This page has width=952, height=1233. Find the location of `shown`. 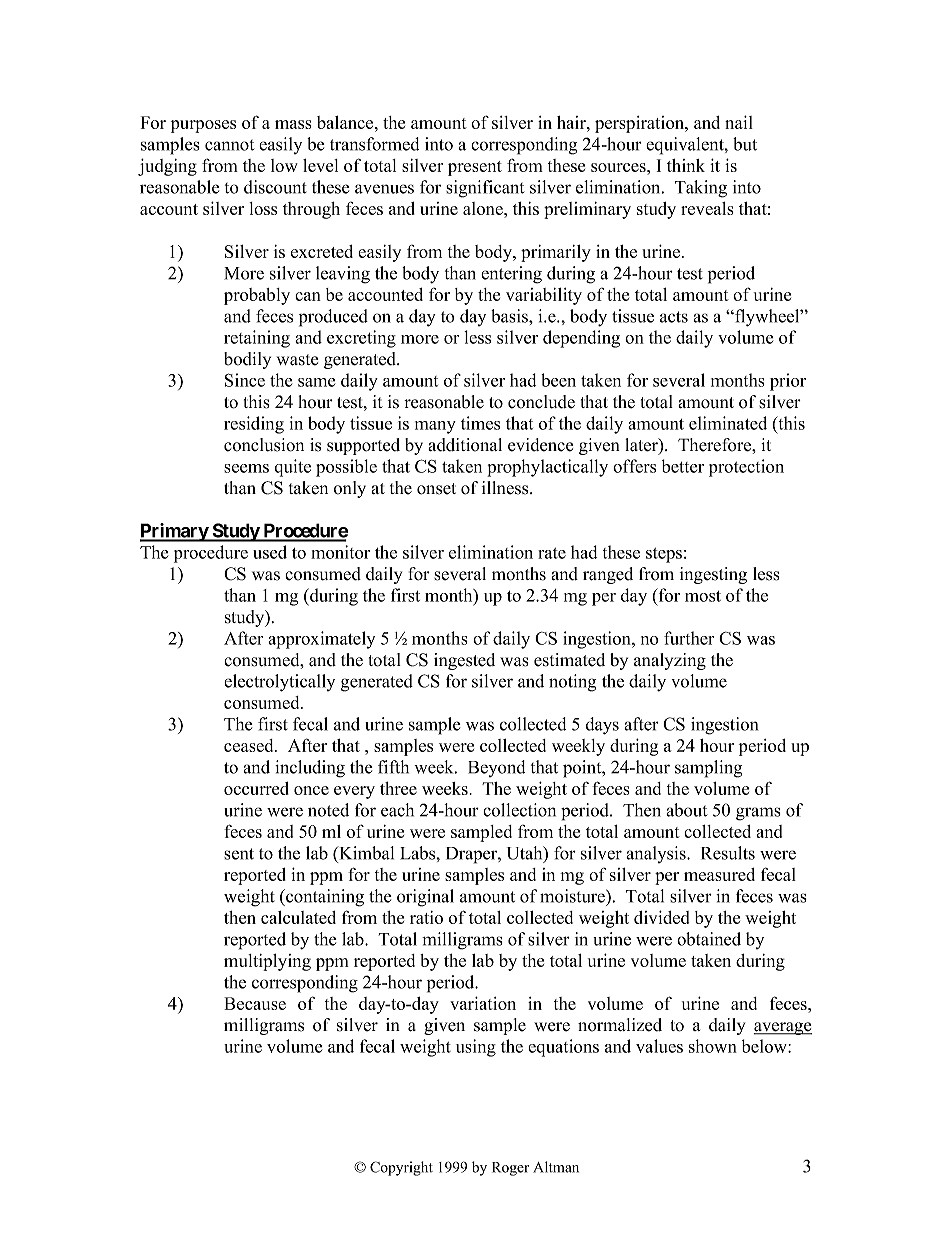

shown is located at coordinates (713, 1046).
